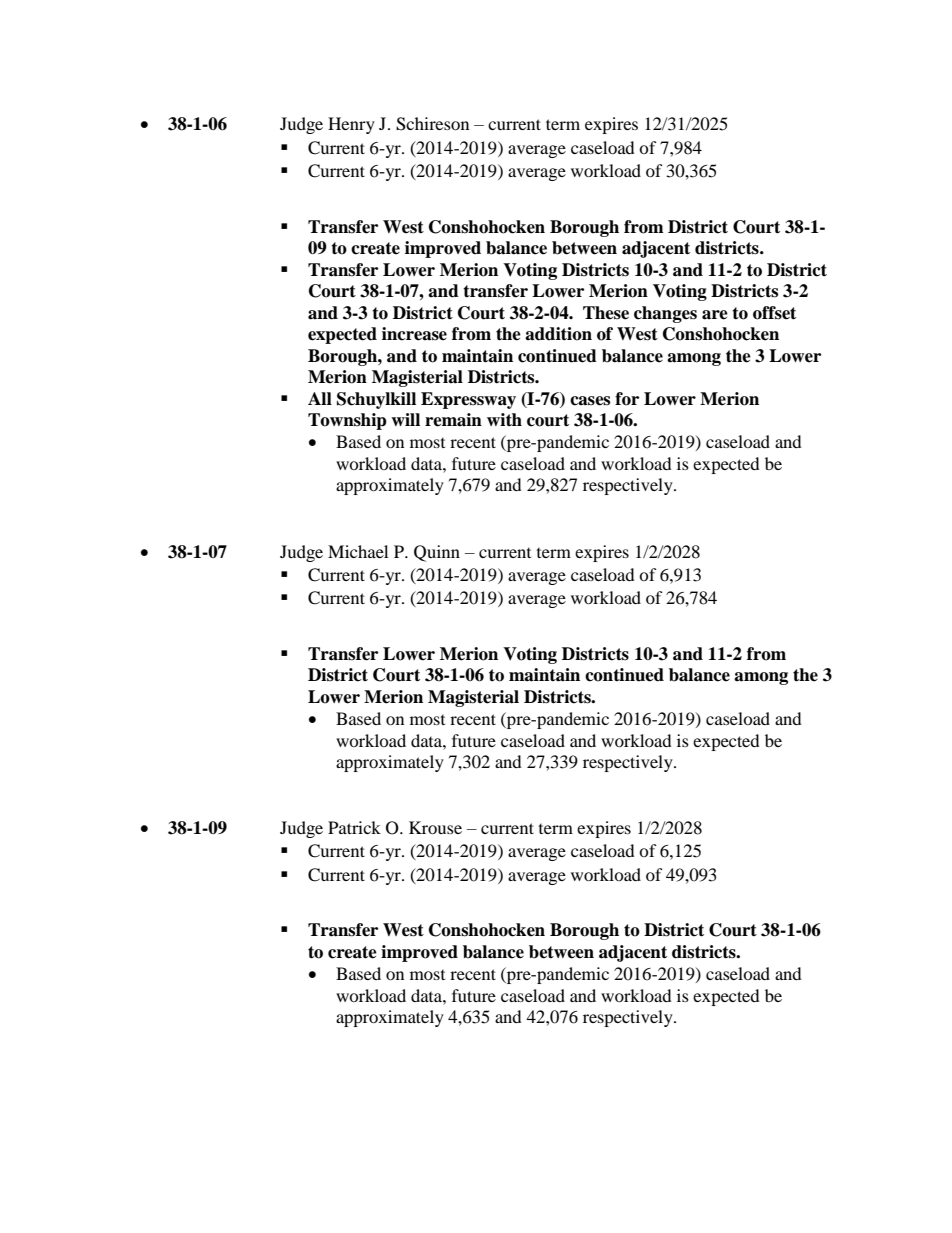 This screenshot has height=1233, width=952. Describe the element at coordinates (354, 827) in the screenshot. I see `Patrick` at that location.
